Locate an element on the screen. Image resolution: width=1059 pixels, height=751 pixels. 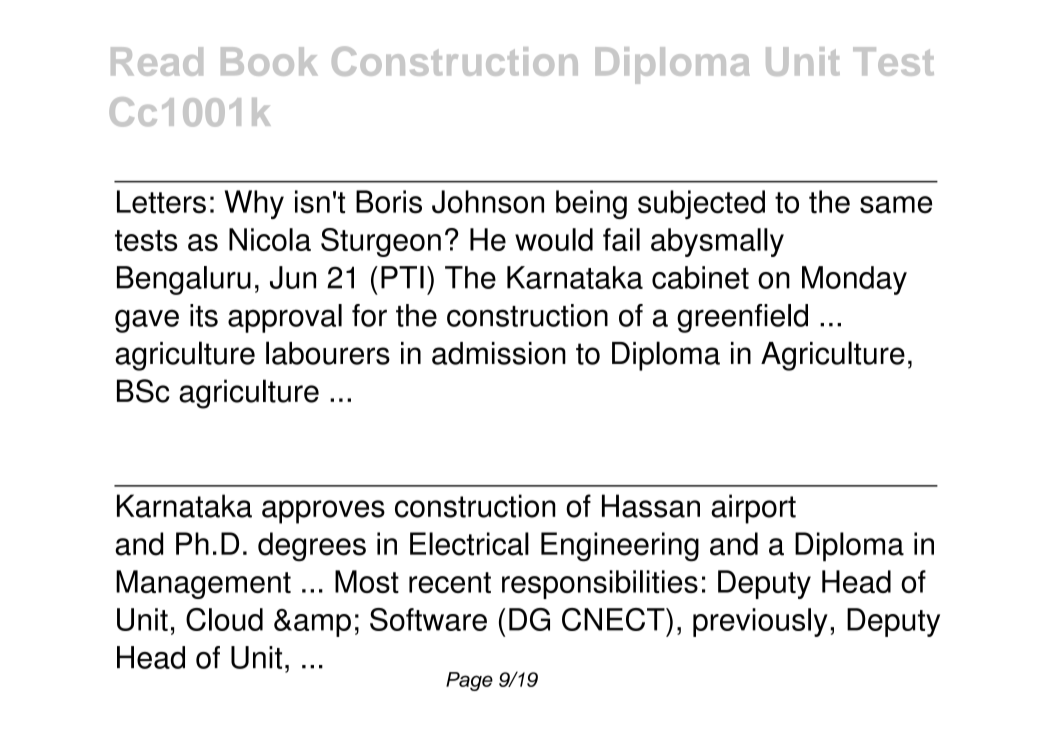
would is located at coordinates (554, 239).
